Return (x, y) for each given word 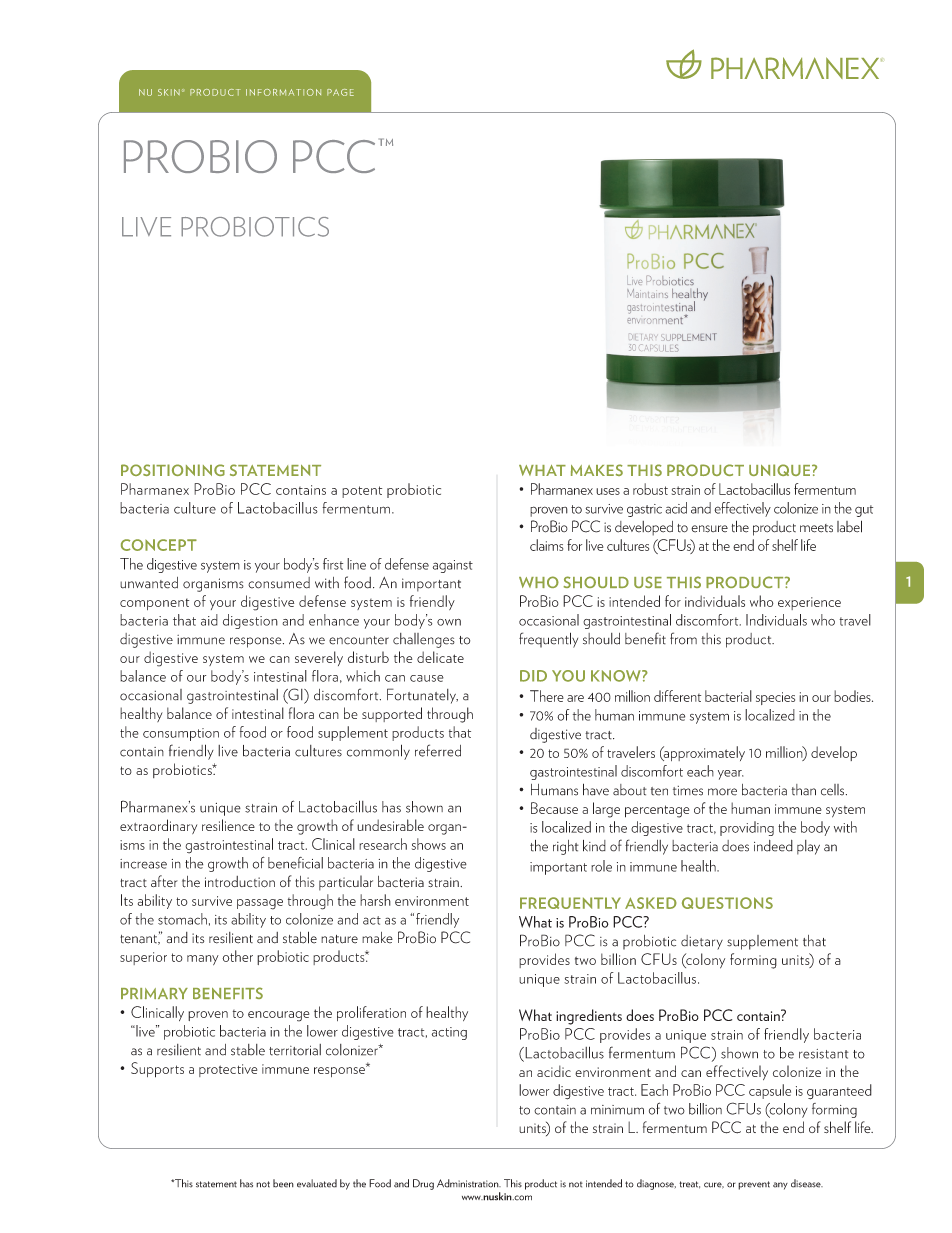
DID (533, 676)
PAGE (340, 92)
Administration (469, 1183)
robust (650, 489)
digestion (250, 621)
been (283, 1183)
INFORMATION (283, 92)
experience (809, 603)
